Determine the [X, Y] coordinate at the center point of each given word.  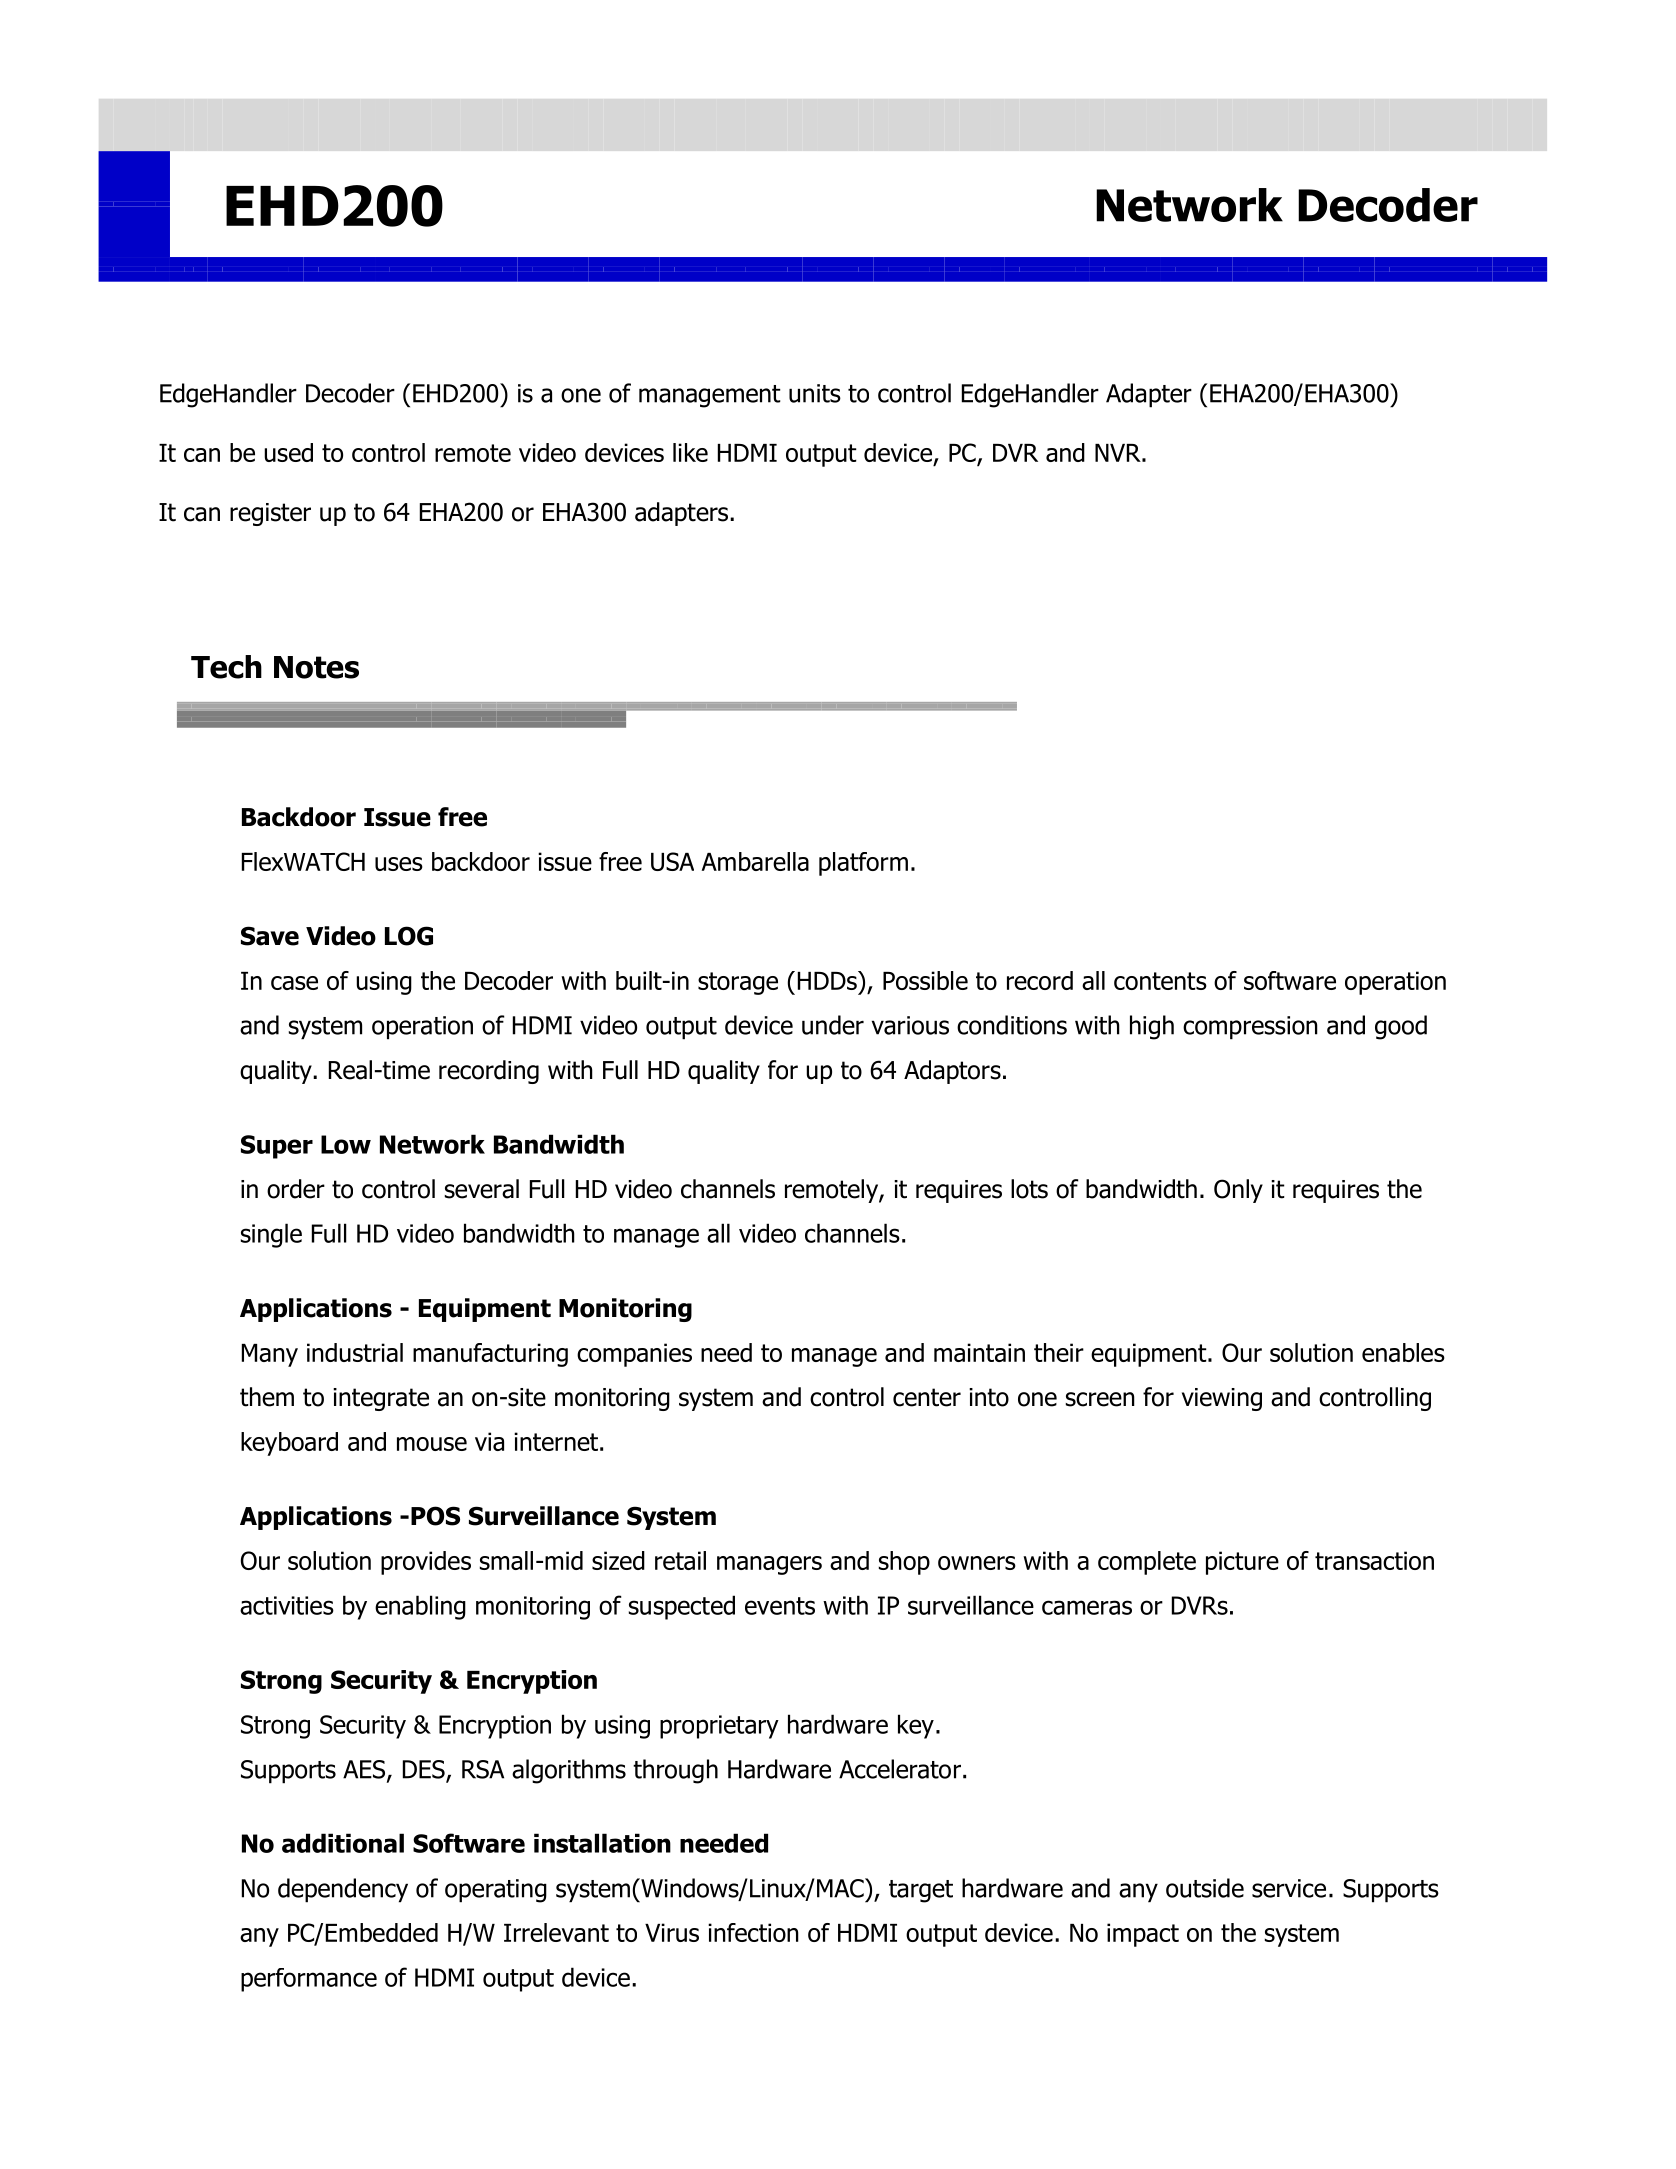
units [815, 393]
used [288, 452]
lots [1029, 1189]
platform [863, 864]
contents [1160, 981]
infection [753, 1932]
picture [1242, 1563]
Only [1238, 1191]
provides [426, 1563]
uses [399, 864]
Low [346, 1144]
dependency [343, 1890]
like [690, 452]
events [780, 1606]
